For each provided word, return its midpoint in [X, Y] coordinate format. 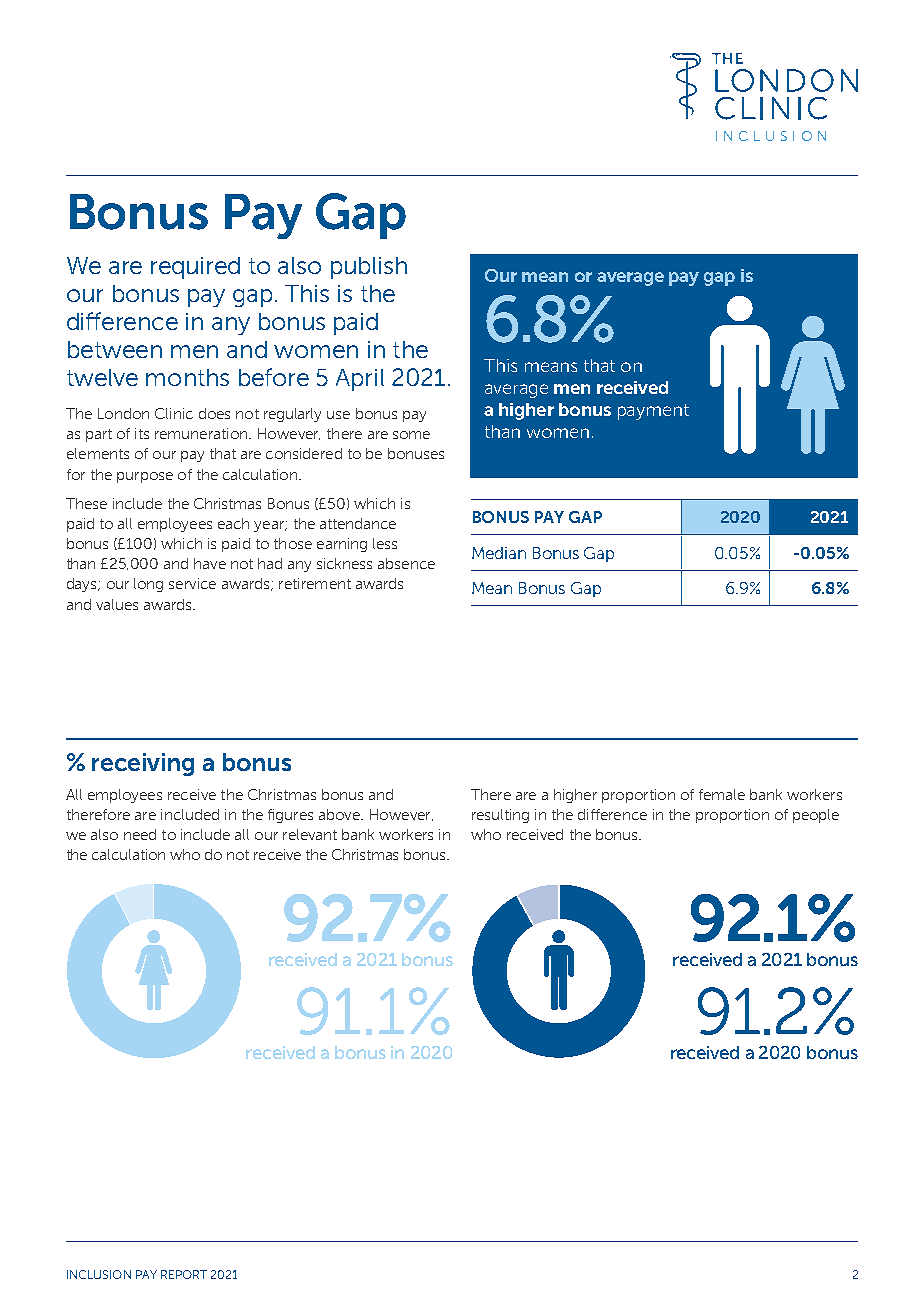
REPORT [184, 1274]
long [148, 585]
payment [653, 412]
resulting [500, 816]
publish [369, 268]
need [140, 834]
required [195, 268]
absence [406, 563]
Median [499, 553]
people [816, 816]
